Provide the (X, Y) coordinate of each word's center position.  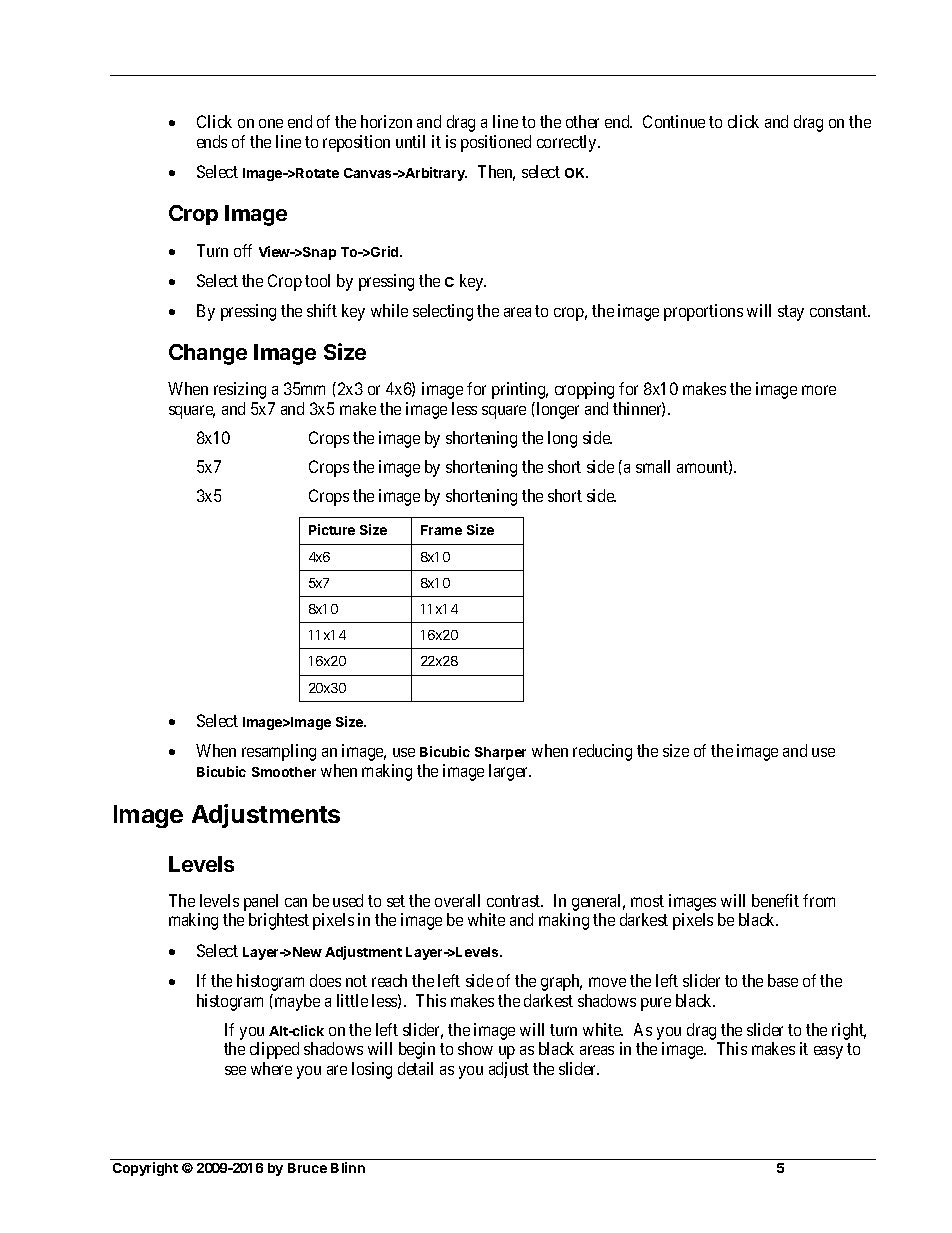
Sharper (500, 753)
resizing (240, 390)
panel (261, 902)
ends (212, 141)
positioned (496, 143)
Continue (674, 121)
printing (520, 390)
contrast (515, 901)
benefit (775, 900)
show (475, 1048)
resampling (279, 752)
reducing (602, 752)
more (819, 390)
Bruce (307, 1168)
